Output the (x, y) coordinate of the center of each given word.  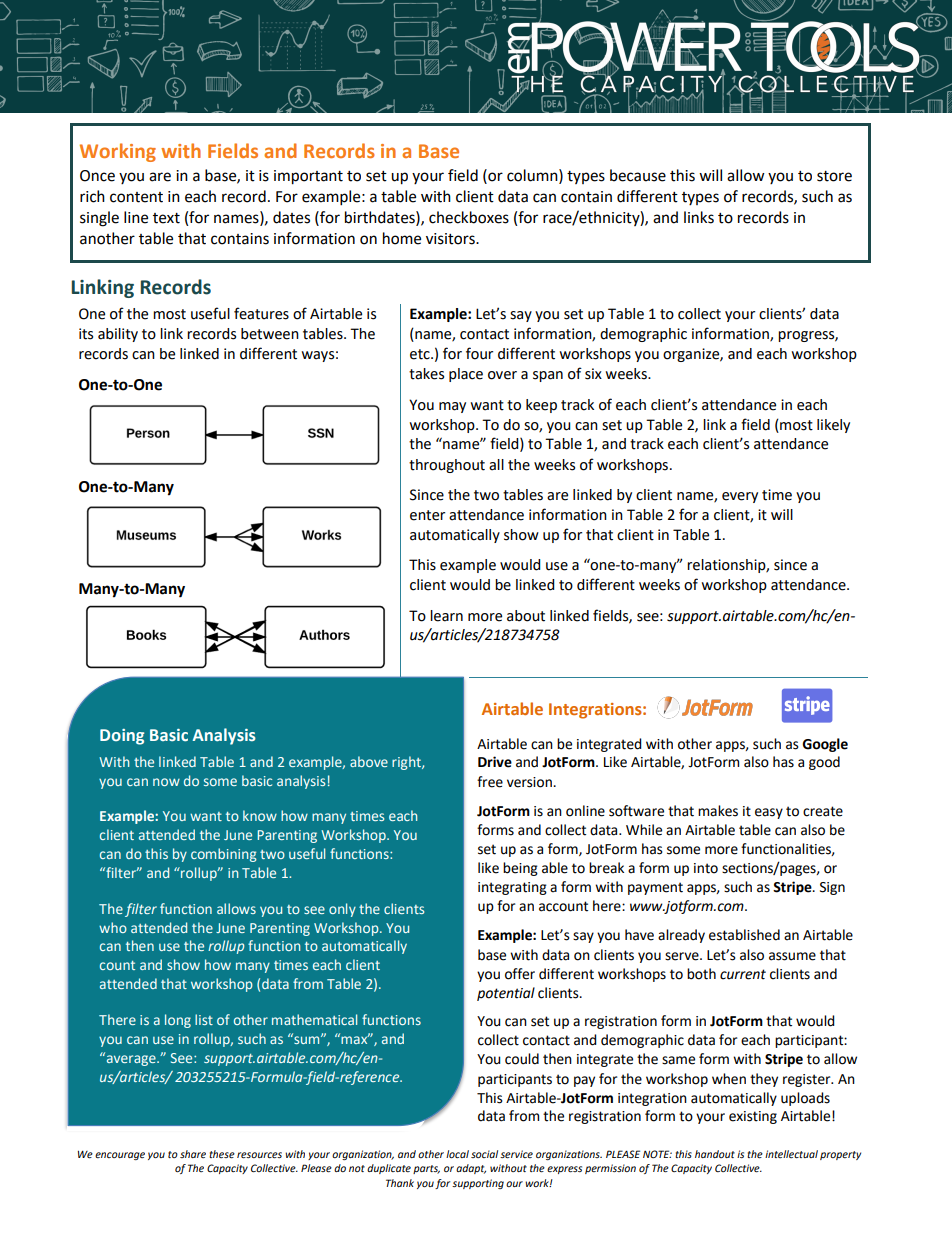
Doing (122, 737)
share (193, 1154)
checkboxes (469, 217)
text (166, 218)
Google (825, 745)
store (834, 176)
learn (446, 616)
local (457, 1154)
